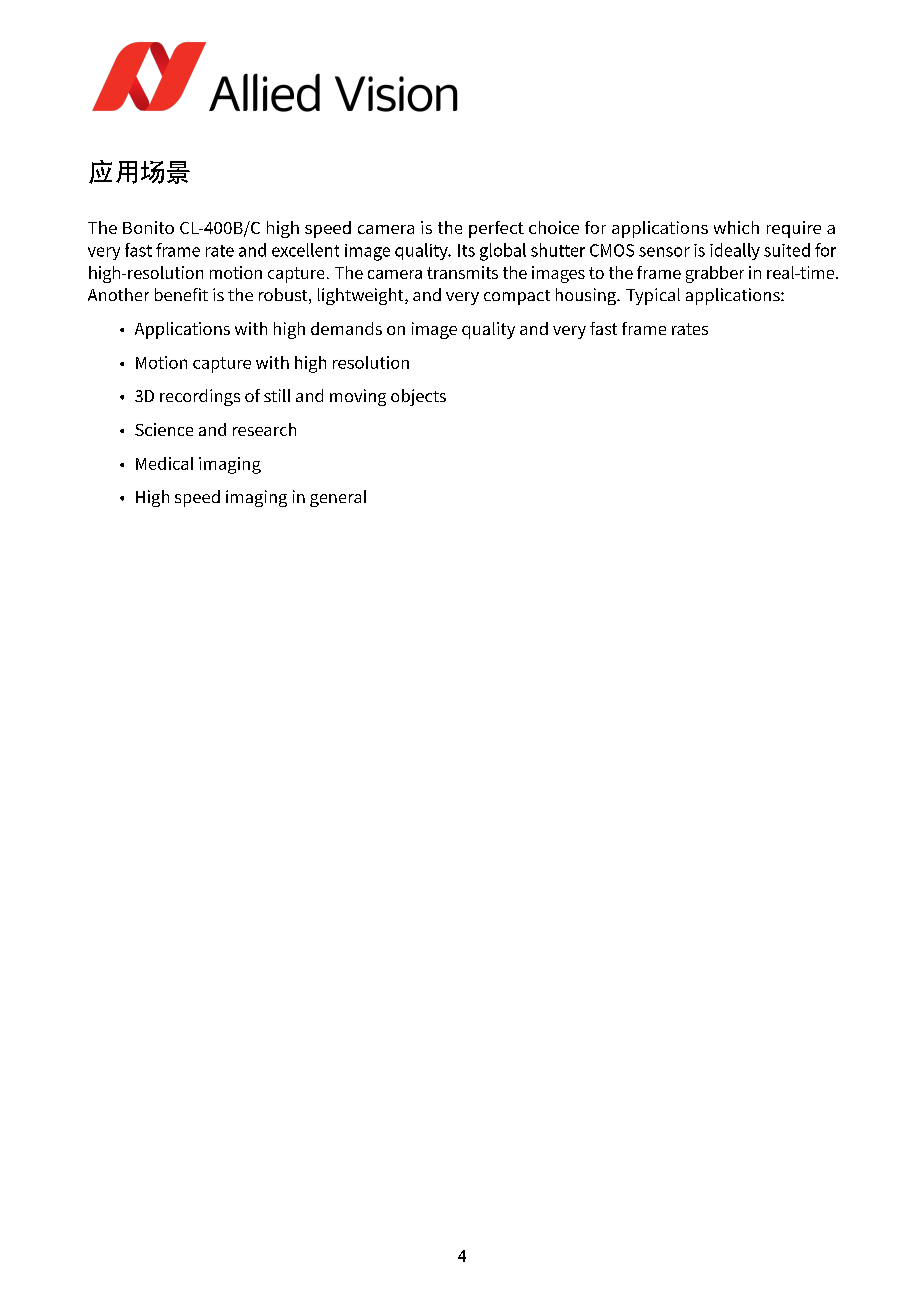 This page has height=1308, width=924. I want to click on Bonito, so click(148, 227).
